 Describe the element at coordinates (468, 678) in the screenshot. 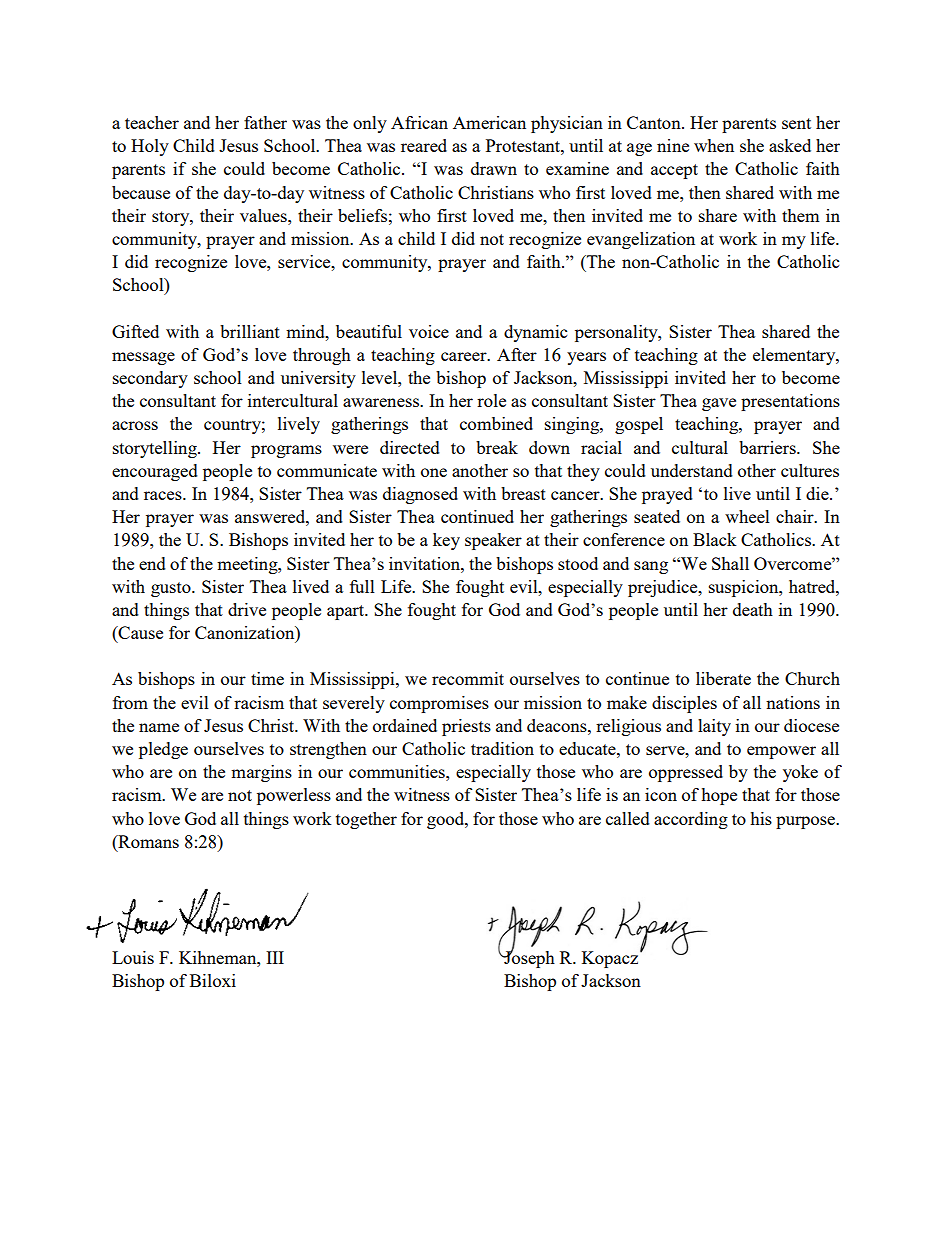

I see `recommit` at that location.
